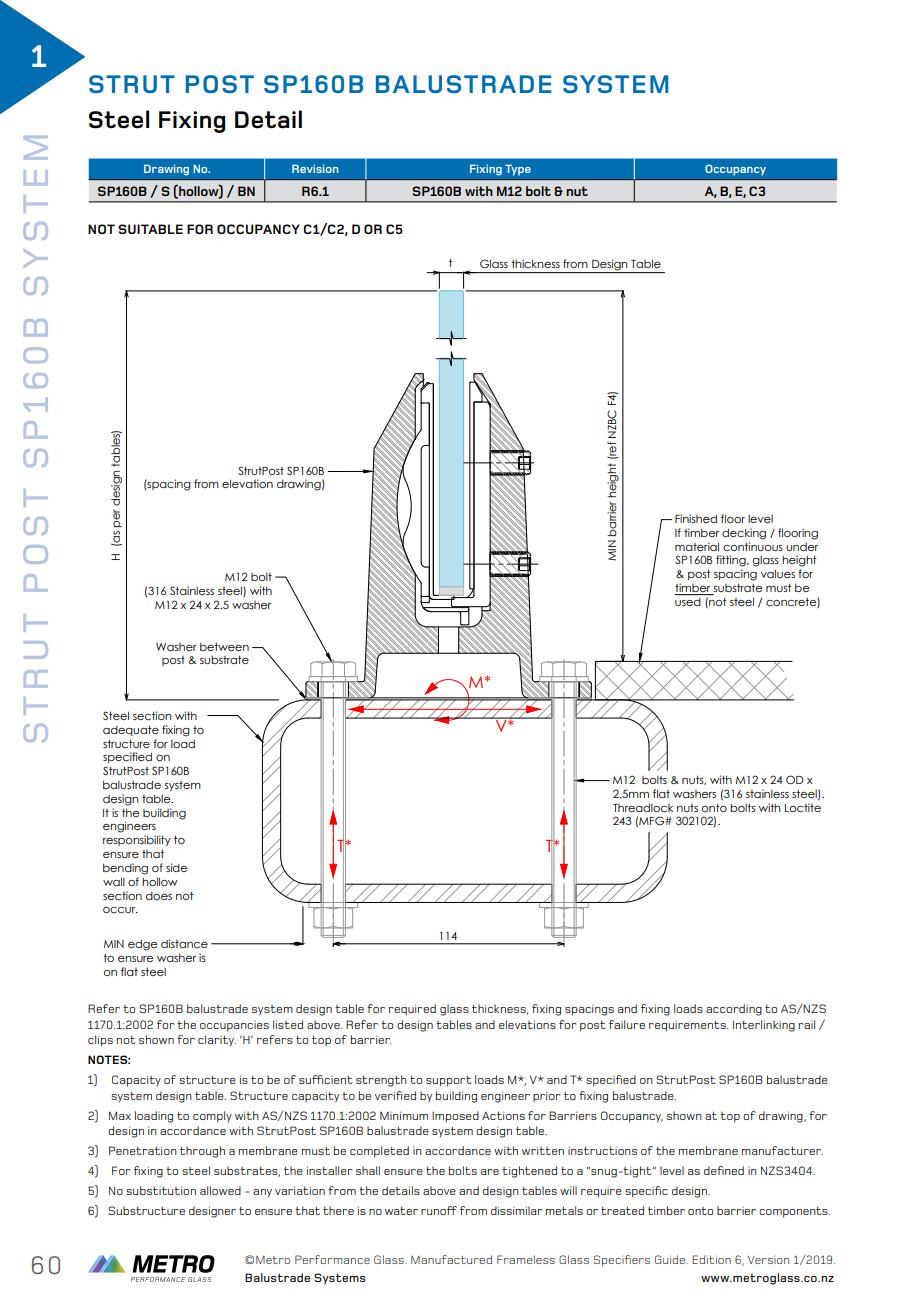 This page has width=924, height=1308. What do you see at coordinates (744, 534) in the page?
I see `decking` at bounding box center [744, 534].
